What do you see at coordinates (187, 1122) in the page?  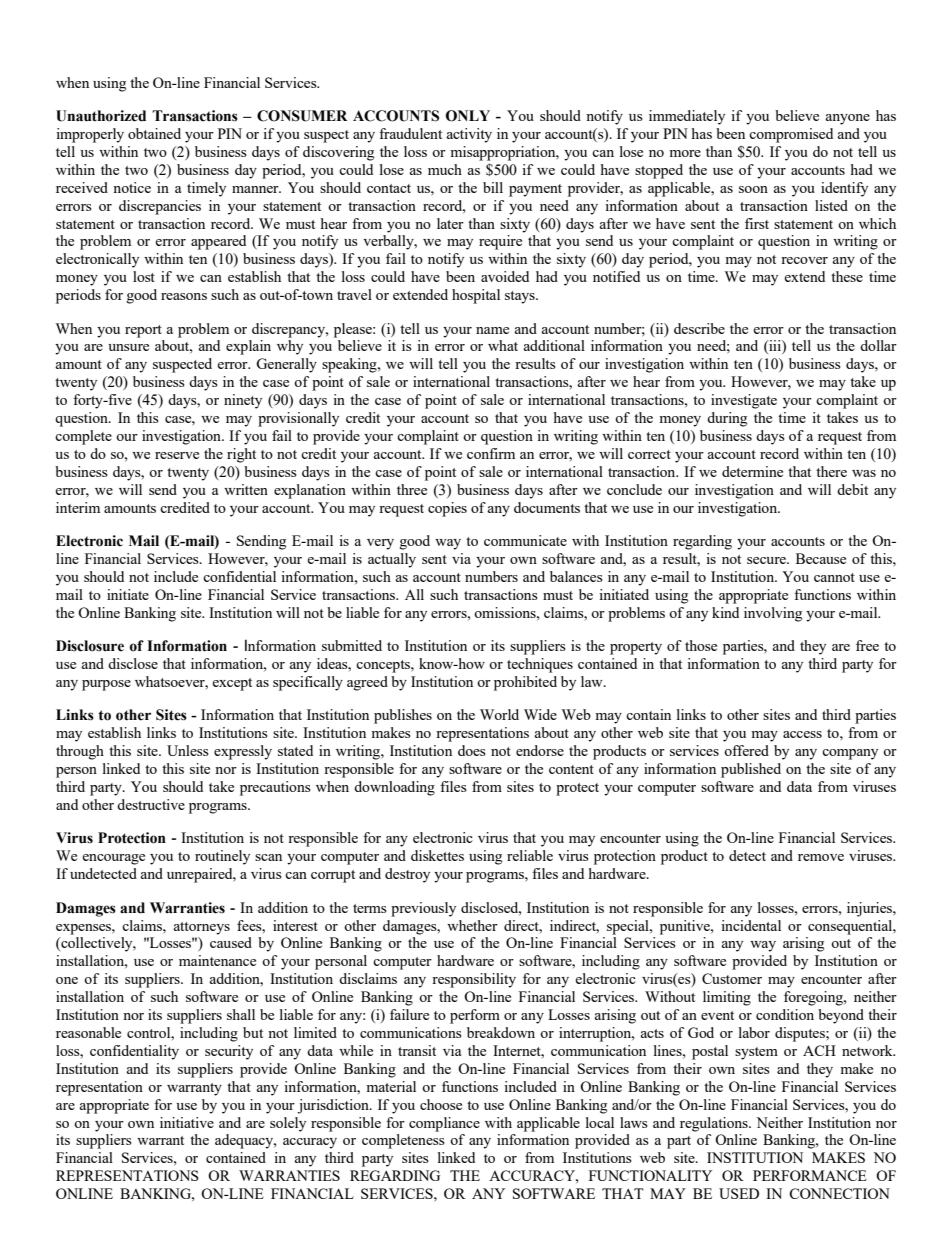 I see `initiative` at bounding box center [187, 1122].
